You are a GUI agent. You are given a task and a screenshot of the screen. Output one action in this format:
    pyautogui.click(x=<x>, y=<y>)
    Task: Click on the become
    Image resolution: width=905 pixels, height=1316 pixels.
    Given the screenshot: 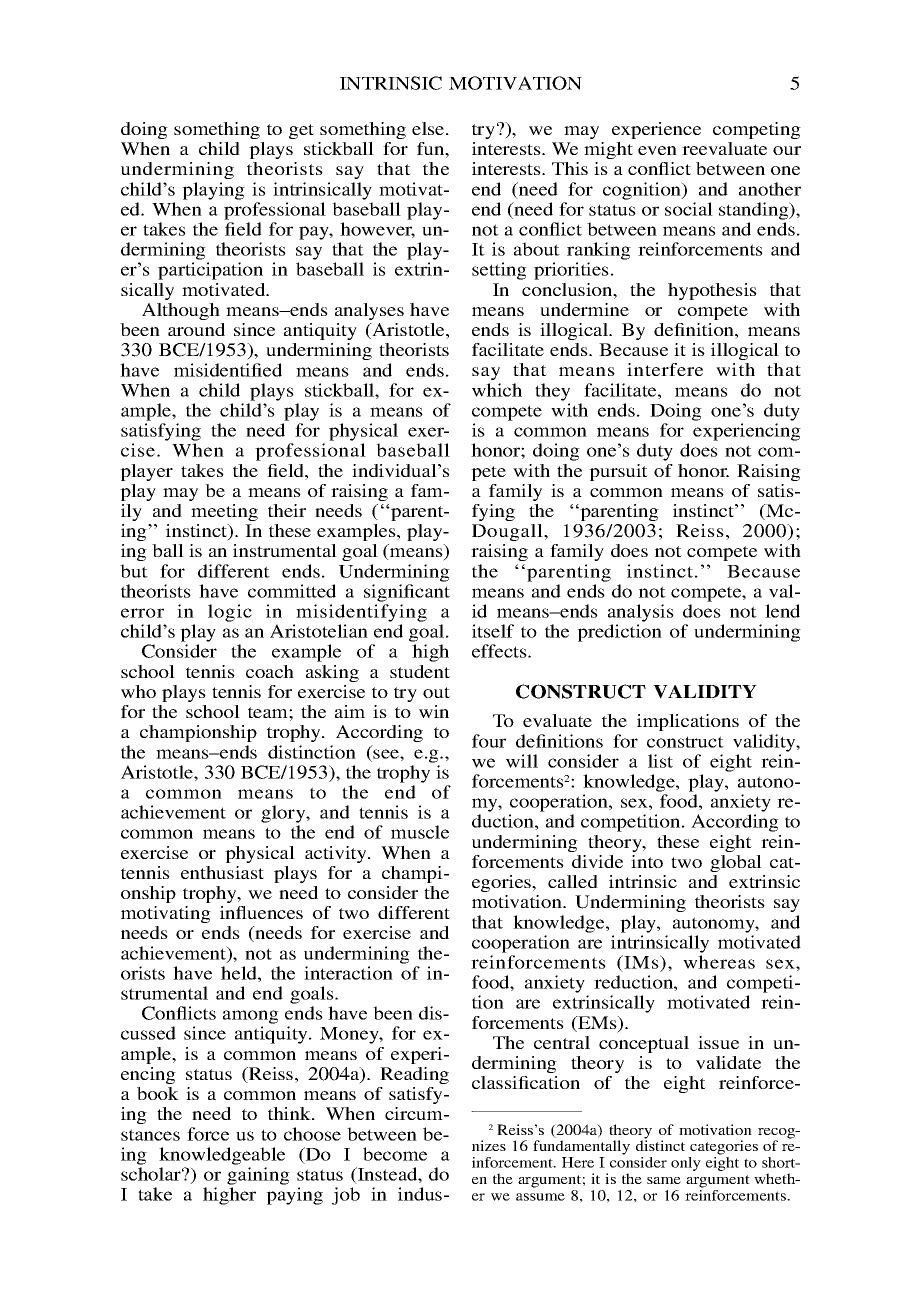 What is the action you would take?
    pyautogui.click(x=395, y=1154)
